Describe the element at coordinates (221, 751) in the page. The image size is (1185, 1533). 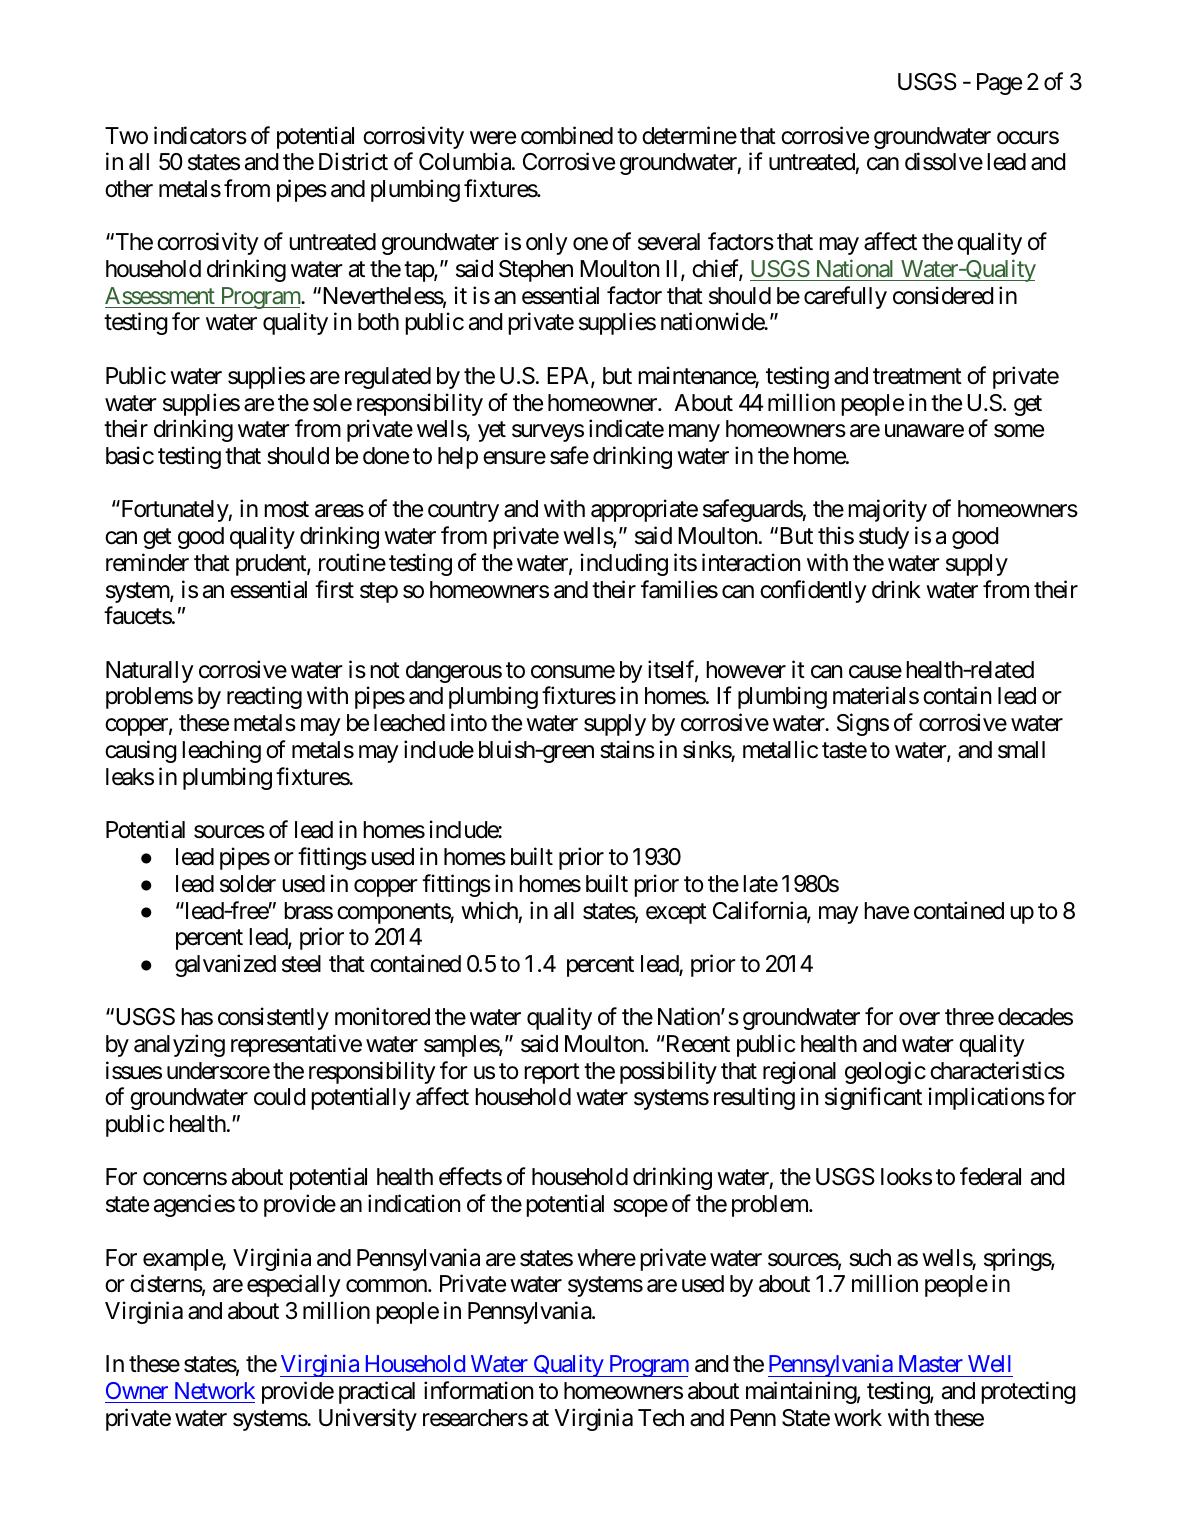
I see `leaching` at that location.
